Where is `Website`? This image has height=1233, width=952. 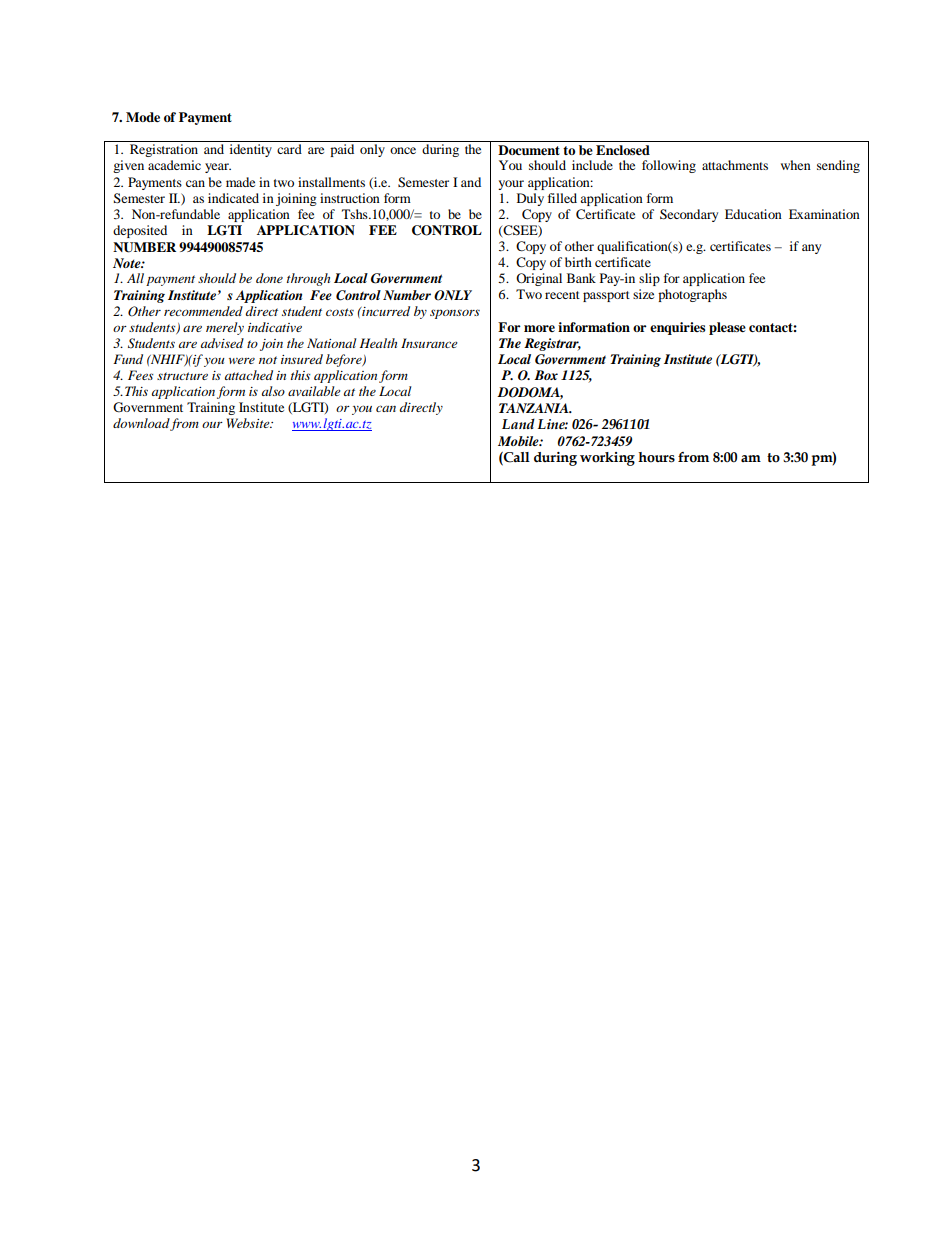
Website is located at coordinates (249, 423).
